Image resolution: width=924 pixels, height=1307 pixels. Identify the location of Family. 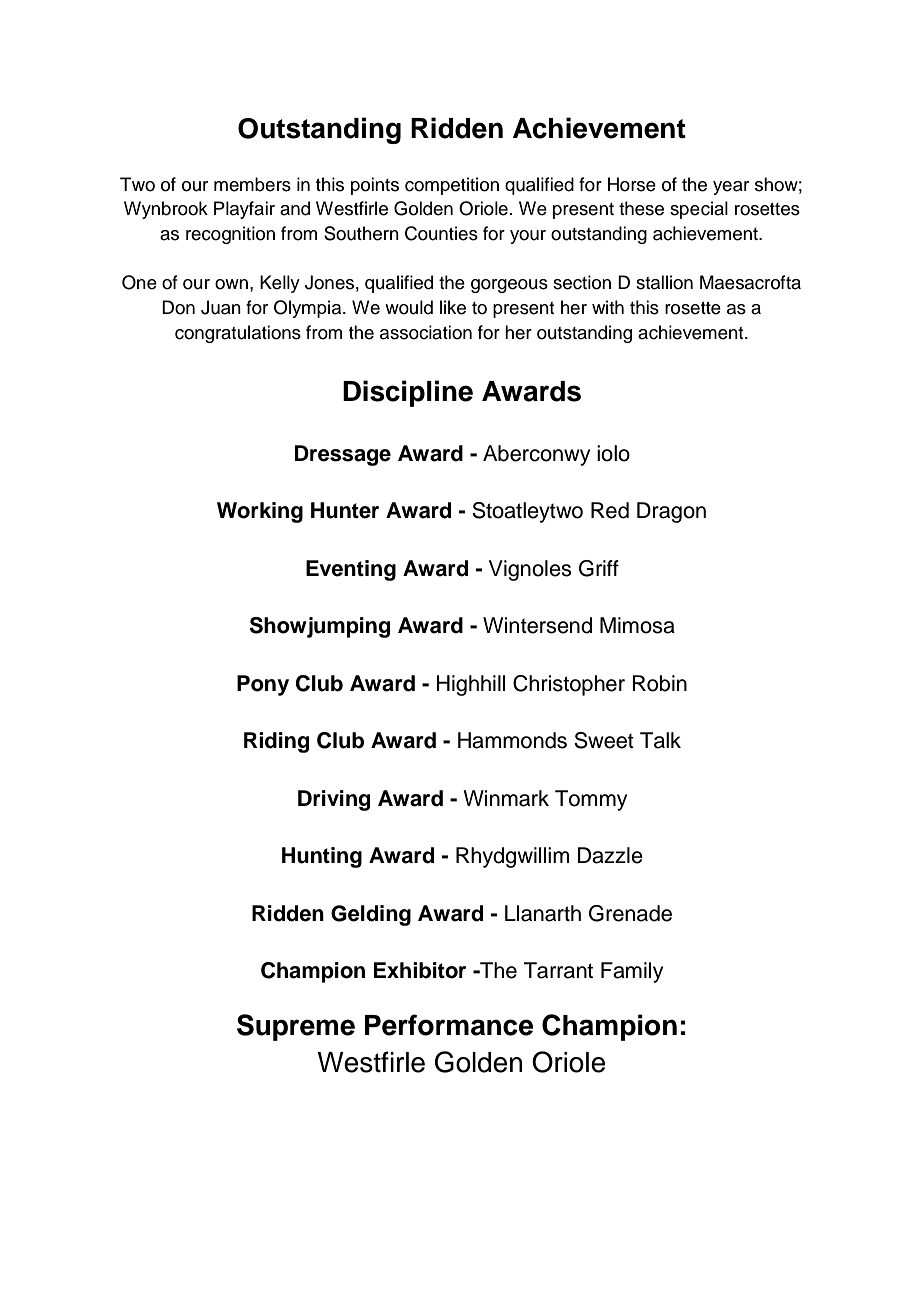
(632, 972).
